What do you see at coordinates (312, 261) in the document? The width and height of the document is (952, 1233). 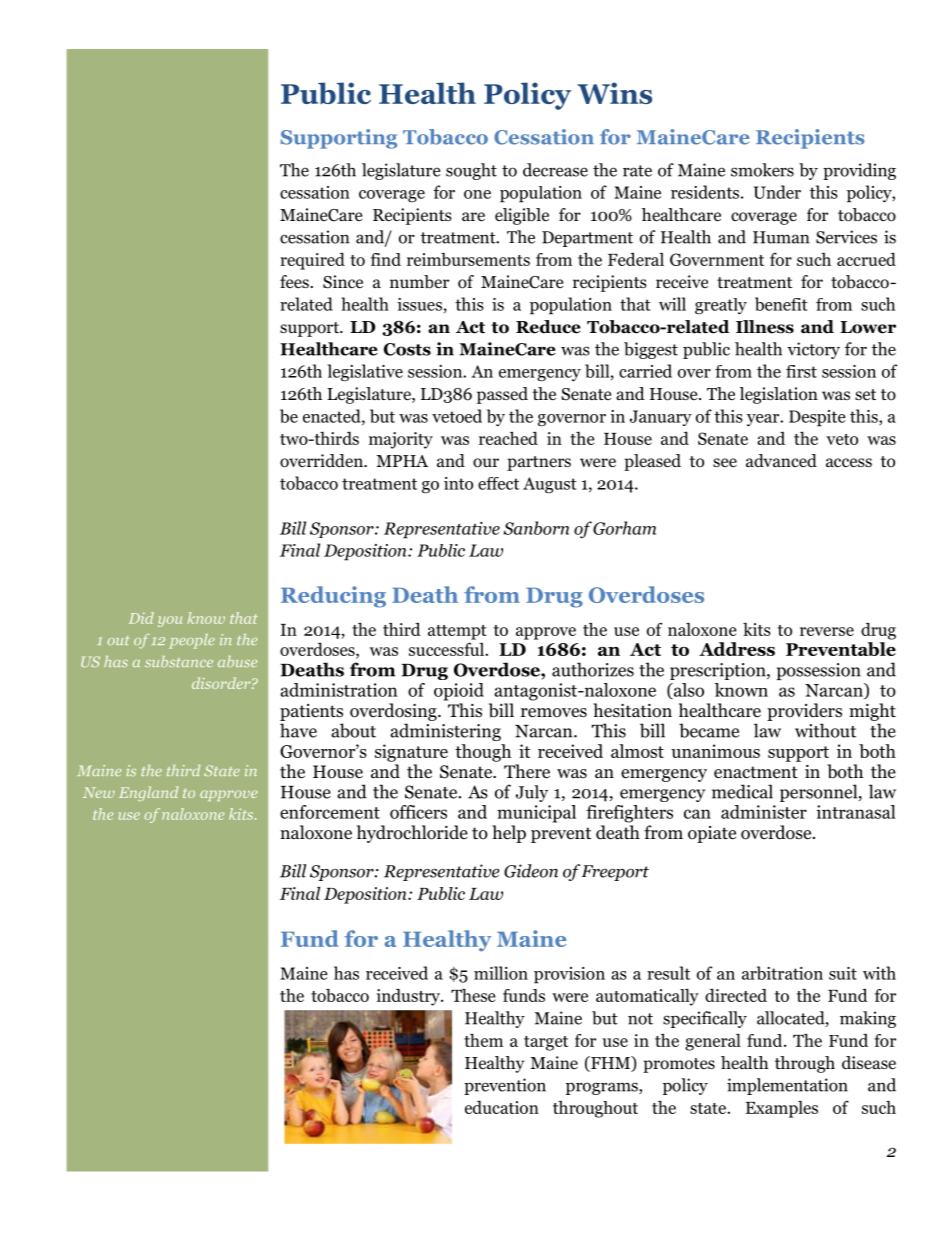 I see `required` at bounding box center [312, 261].
